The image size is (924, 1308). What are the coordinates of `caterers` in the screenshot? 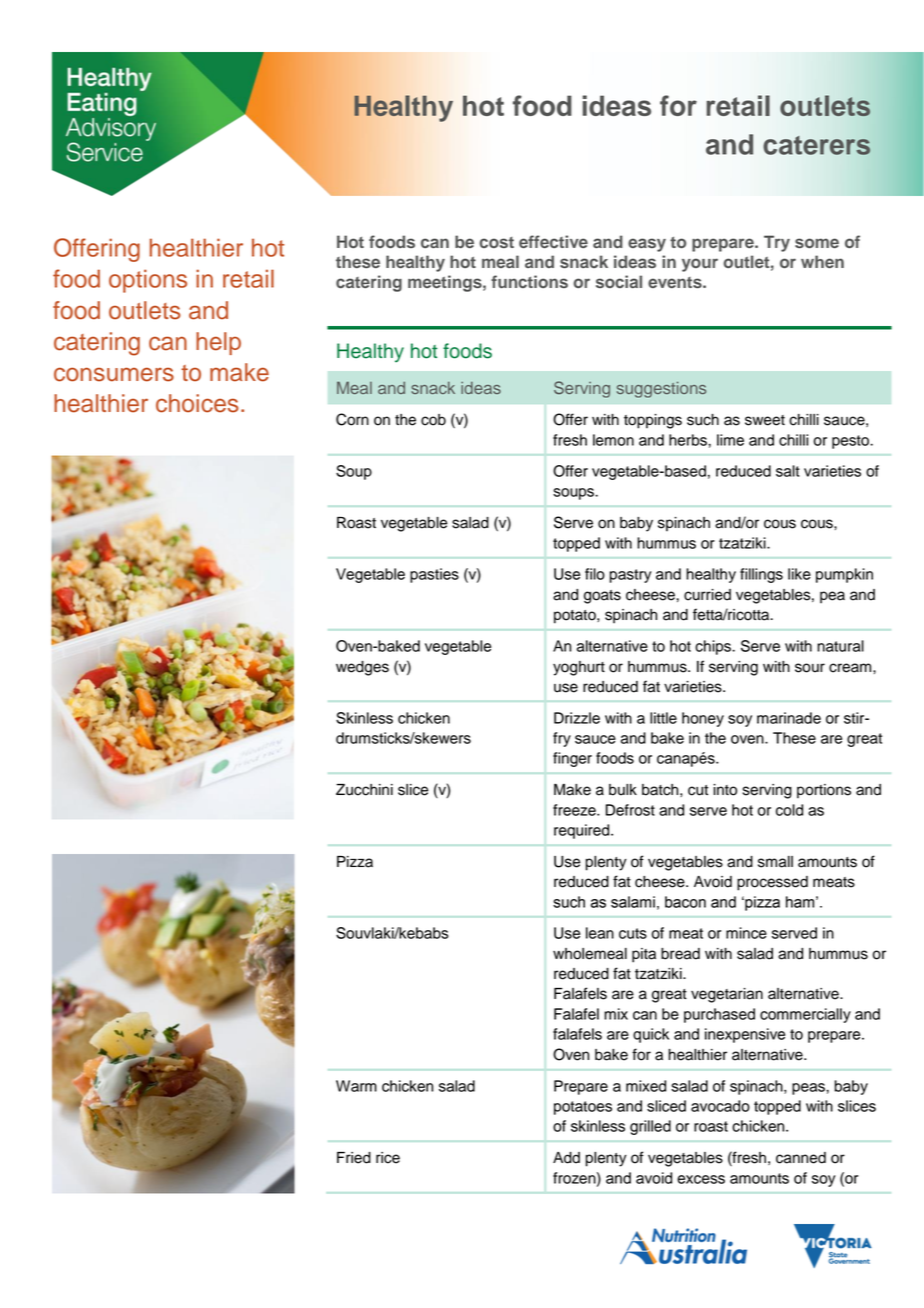 It's located at (816, 145).
